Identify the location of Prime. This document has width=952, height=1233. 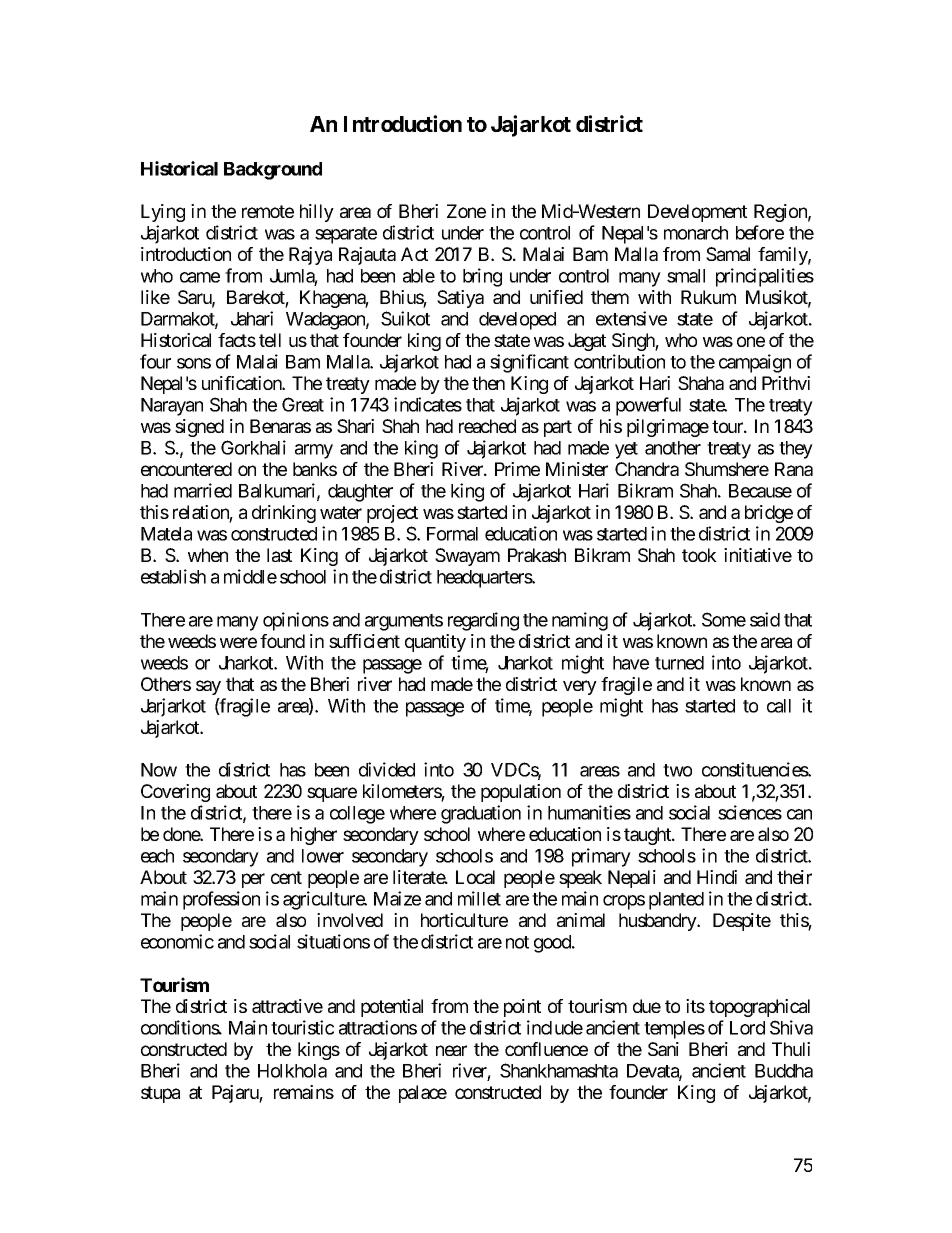
(517, 469).
